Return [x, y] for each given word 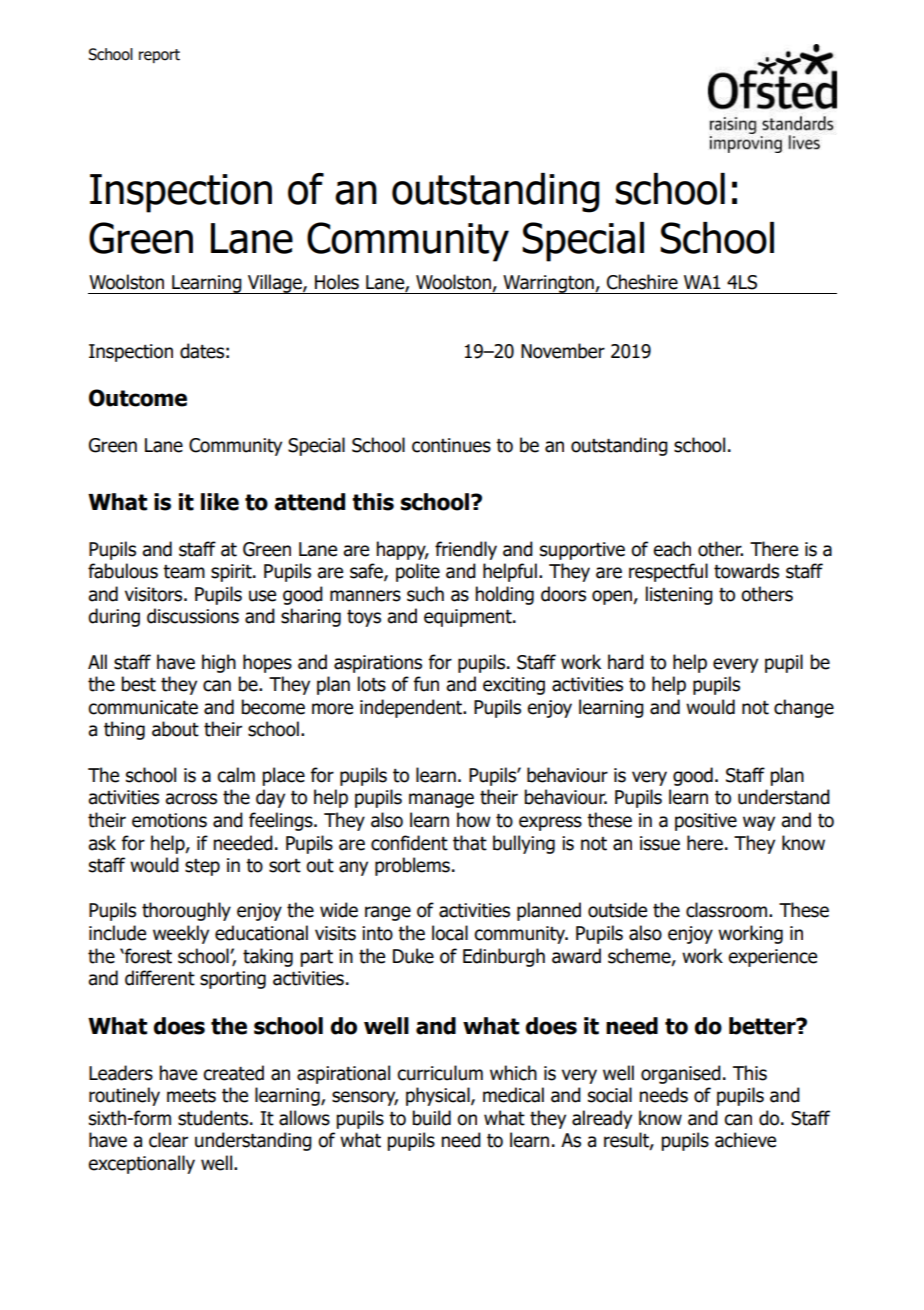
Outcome [138, 398]
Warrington [548, 284]
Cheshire [642, 282]
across [191, 799]
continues [451, 445]
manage [441, 800]
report [159, 56]
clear [168, 1140]
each [672, 549]
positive [706, 822]
